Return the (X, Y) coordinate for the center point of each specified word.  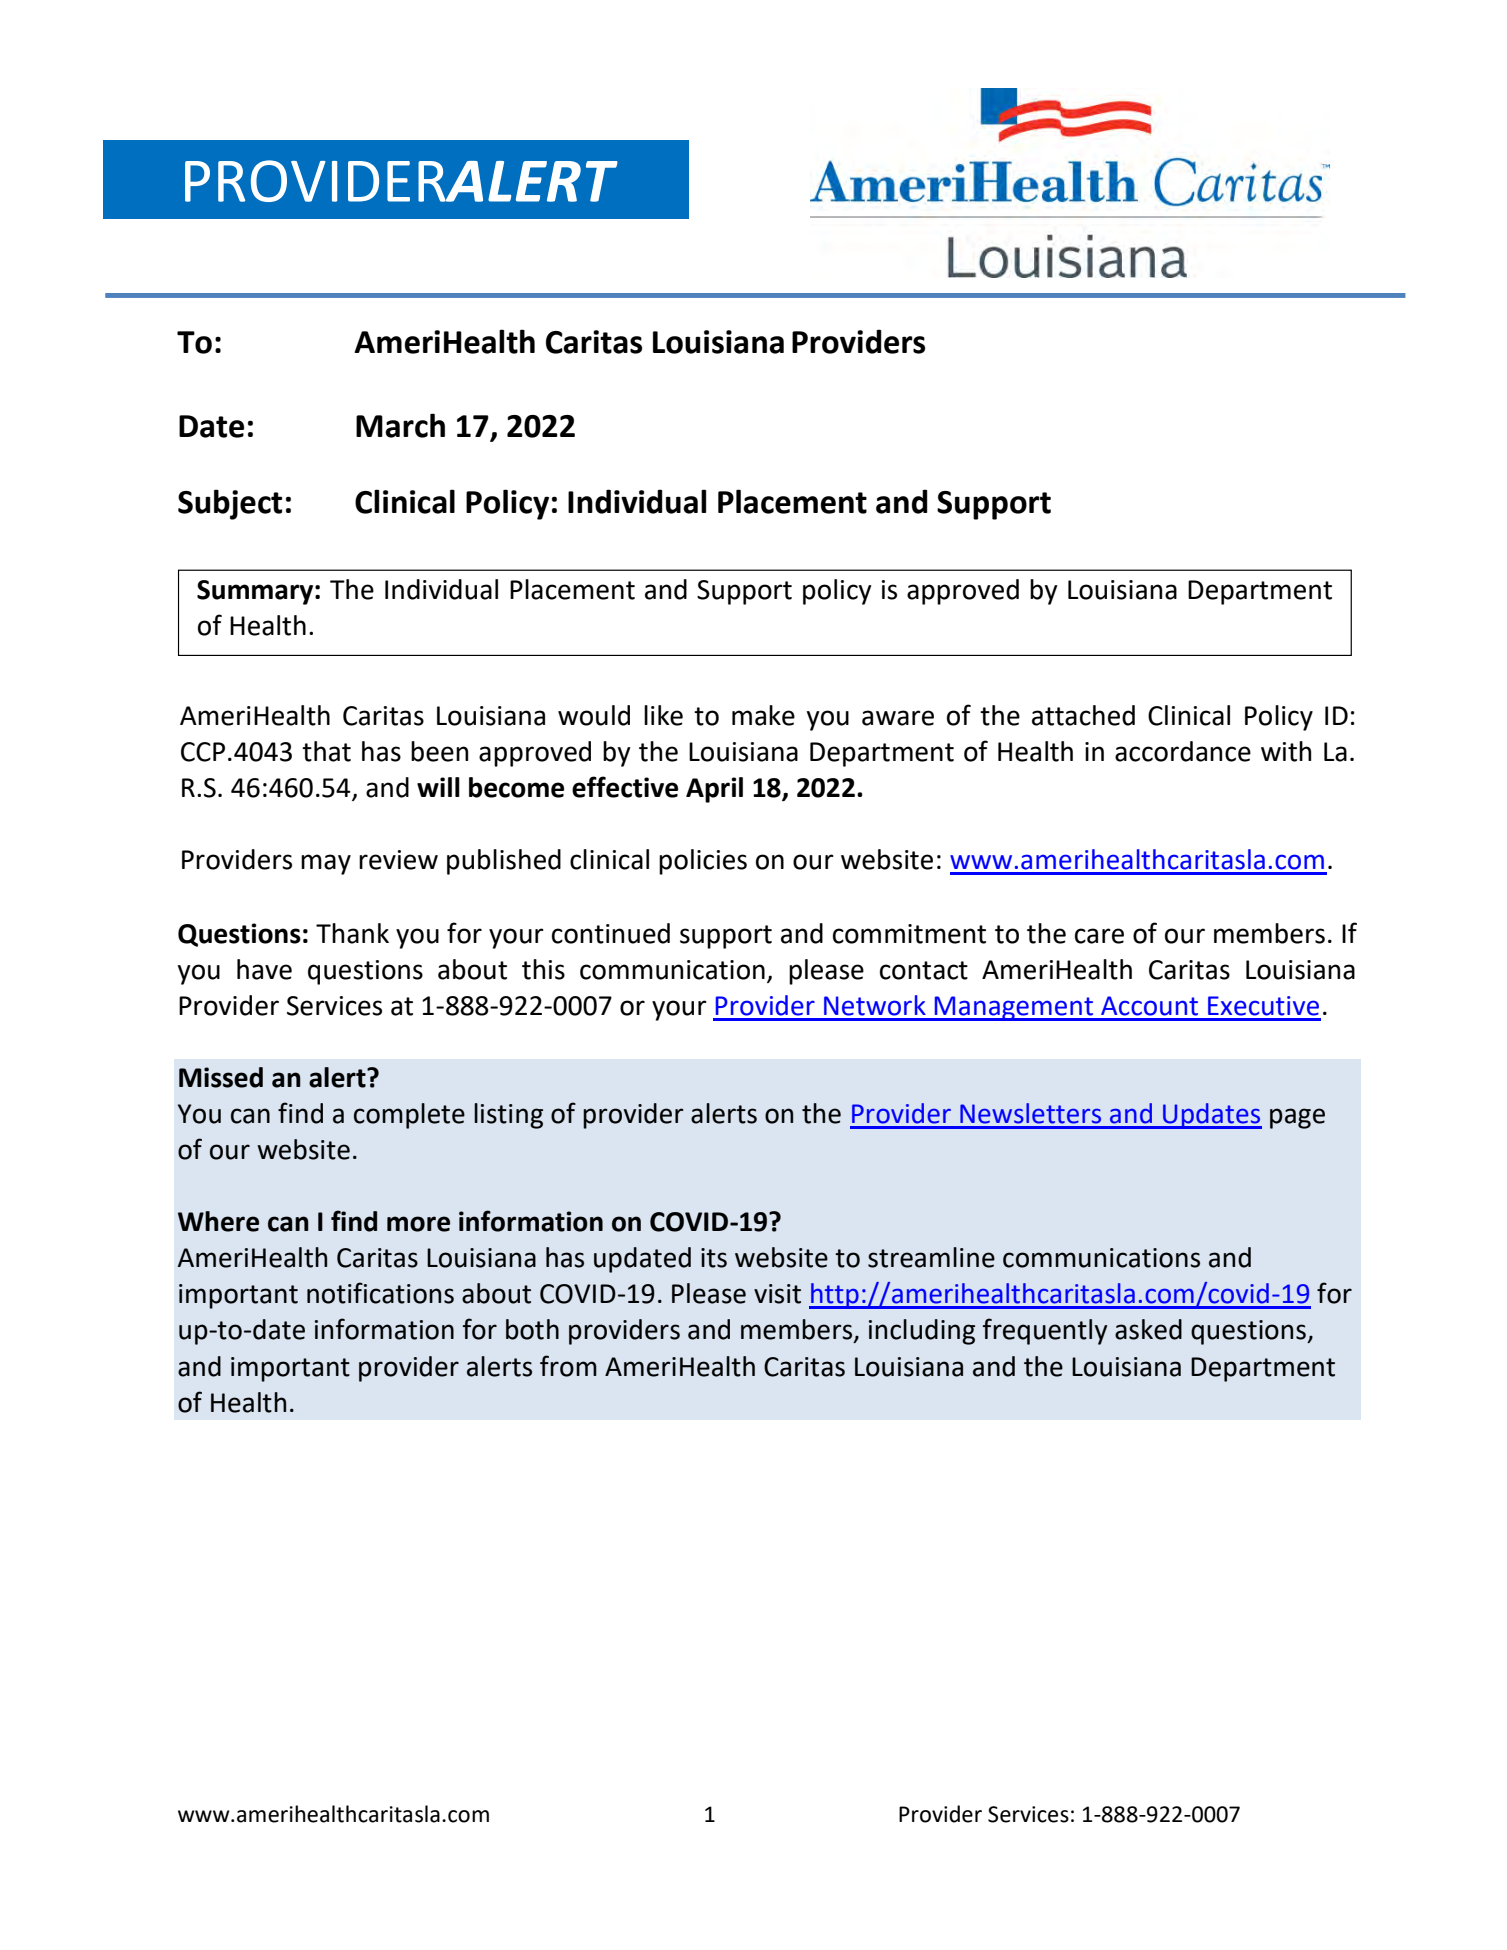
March (400, 425)
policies (703, 862)
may (326, 864)
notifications (380, 1293)
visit (777, 1294)
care (1099, 936)
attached (1083, 715)
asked (1148, 1329)
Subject (230, 504)
